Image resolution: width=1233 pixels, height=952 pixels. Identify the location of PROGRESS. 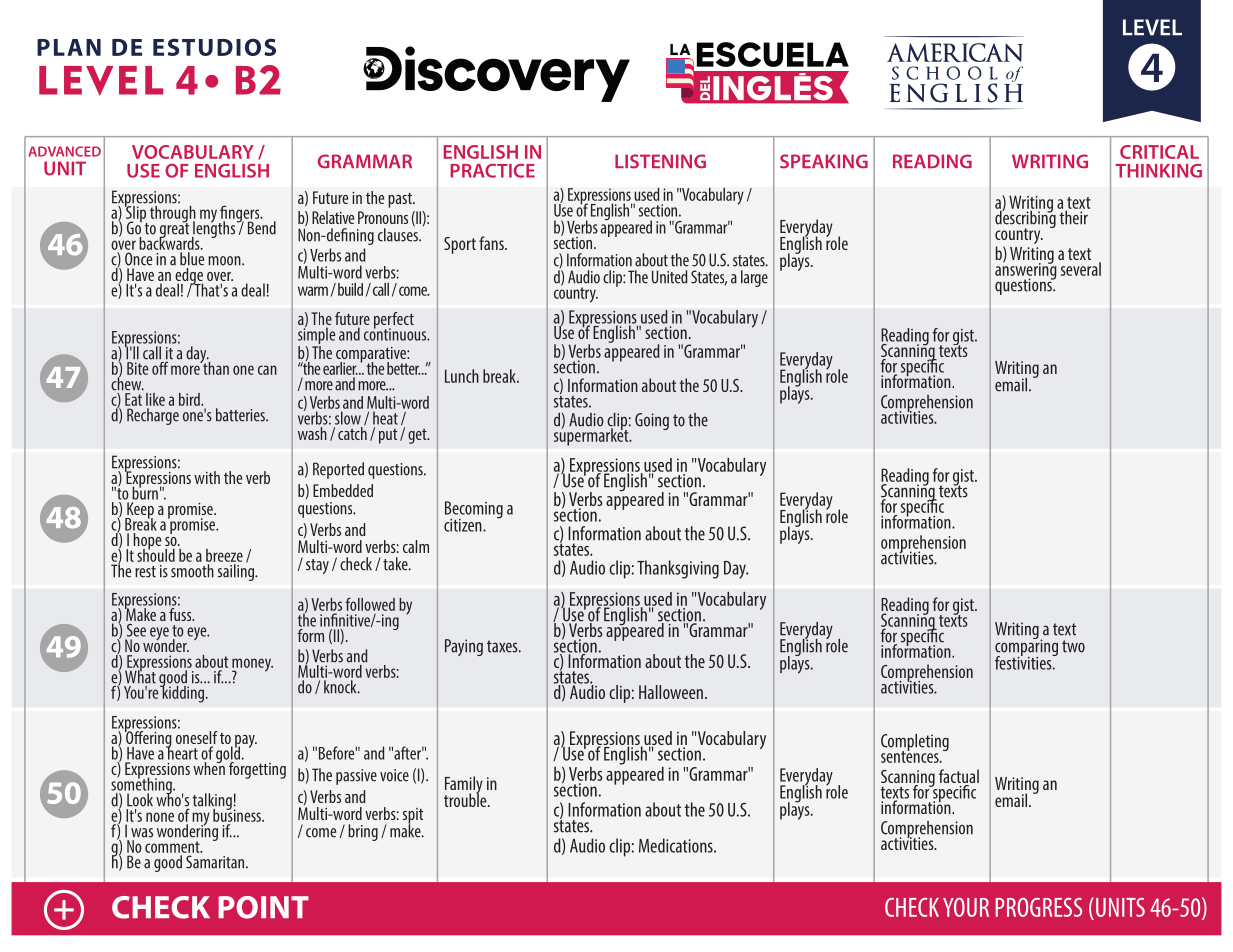
(1039, 907).
